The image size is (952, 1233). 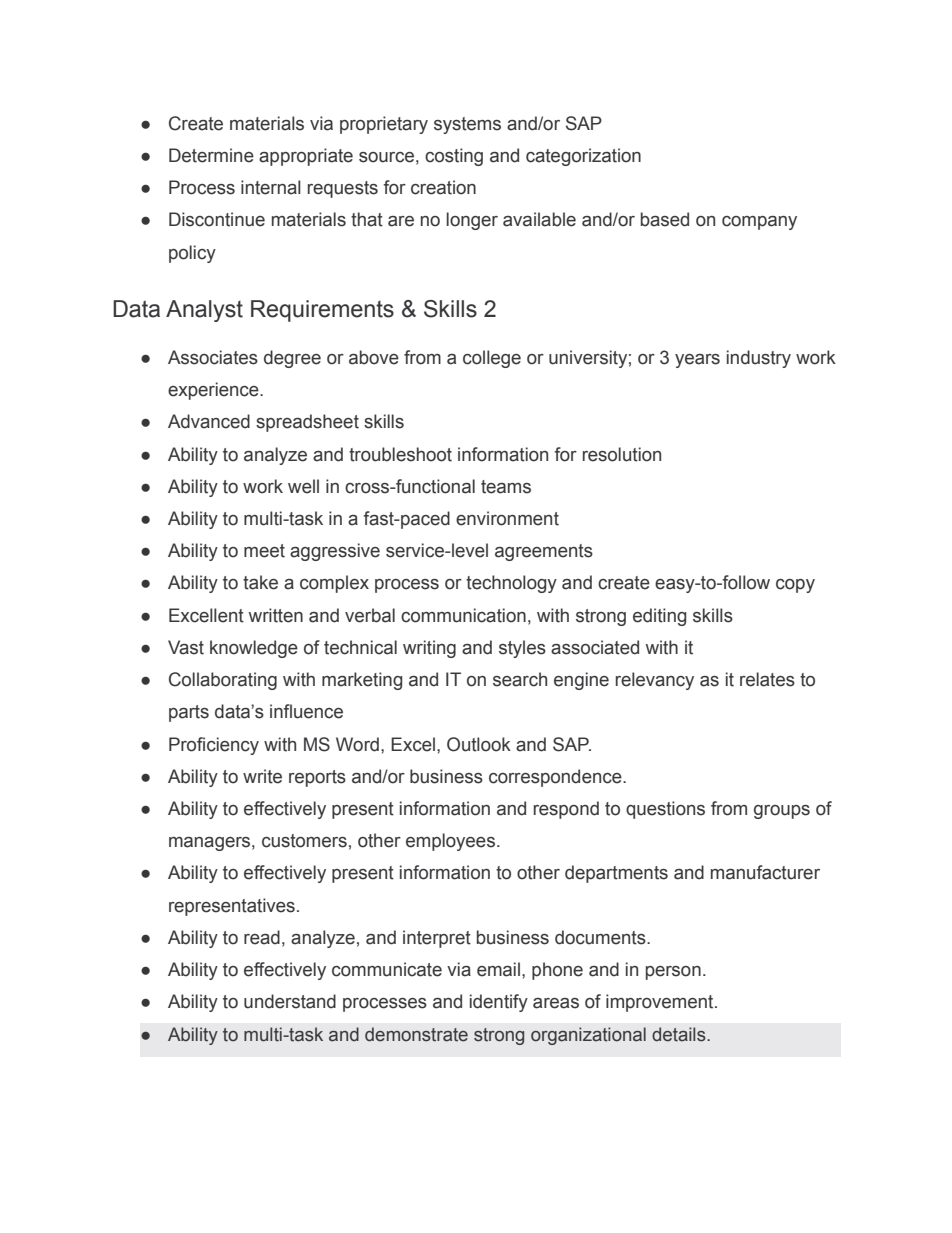 What do you see at coordinates (306, 157) in the page?
I see `appropriate` at bounding box center [306, 157].
